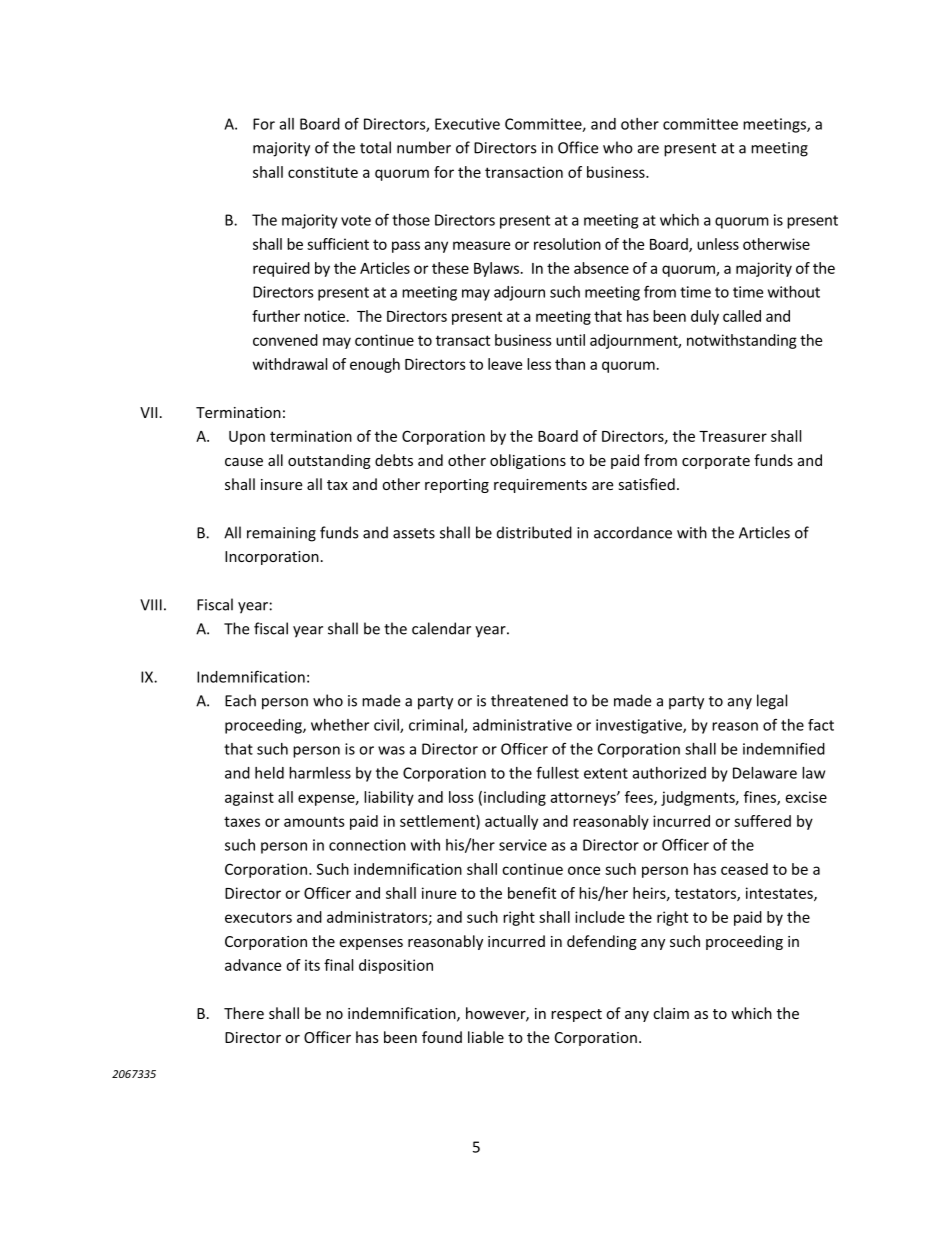 This screenshot has width=952, height=1233. What do you see at coordinates (742, 316) in the screenshot?
I see `called` at bounding box center [742, 316].
